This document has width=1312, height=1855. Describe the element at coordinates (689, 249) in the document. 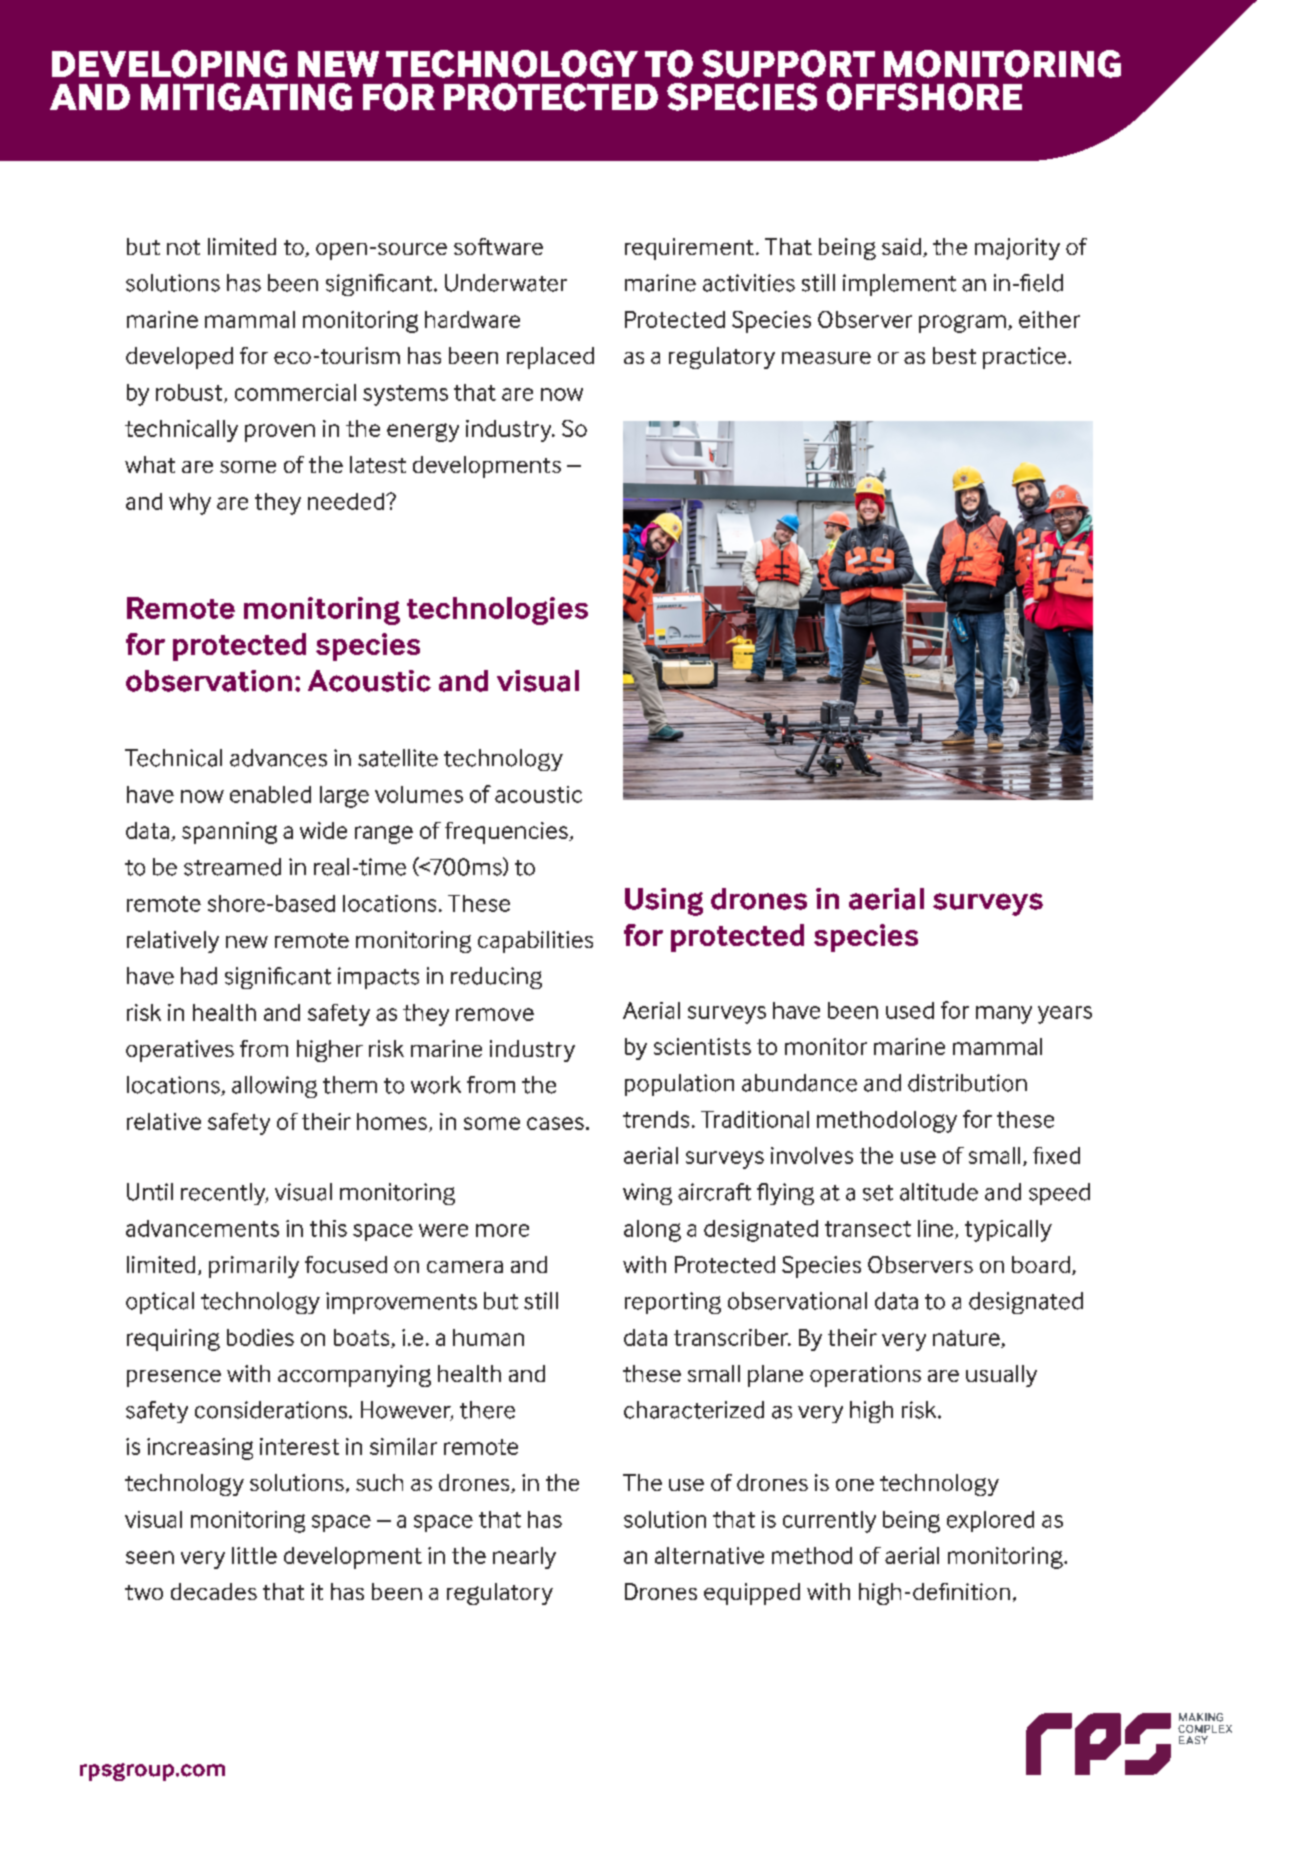

I see `requirement` at that location.
